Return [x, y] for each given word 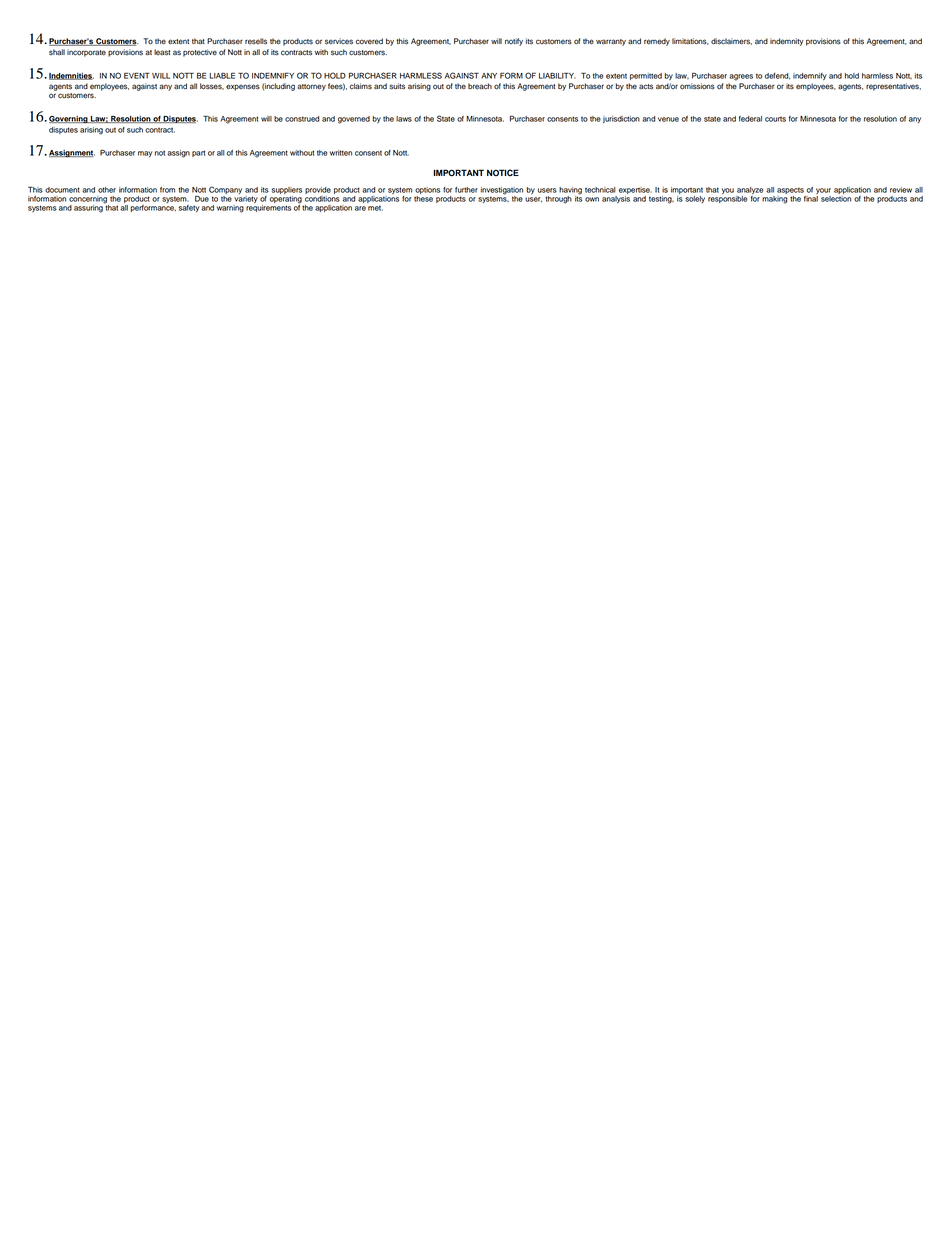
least [162, 52]
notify [514, 42]
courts [775, 119]
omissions [697, 86]
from [167, 190]
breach [480, 86]
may [145, 154]
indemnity [787, 42]
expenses [243, 87]
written [341, 153]
